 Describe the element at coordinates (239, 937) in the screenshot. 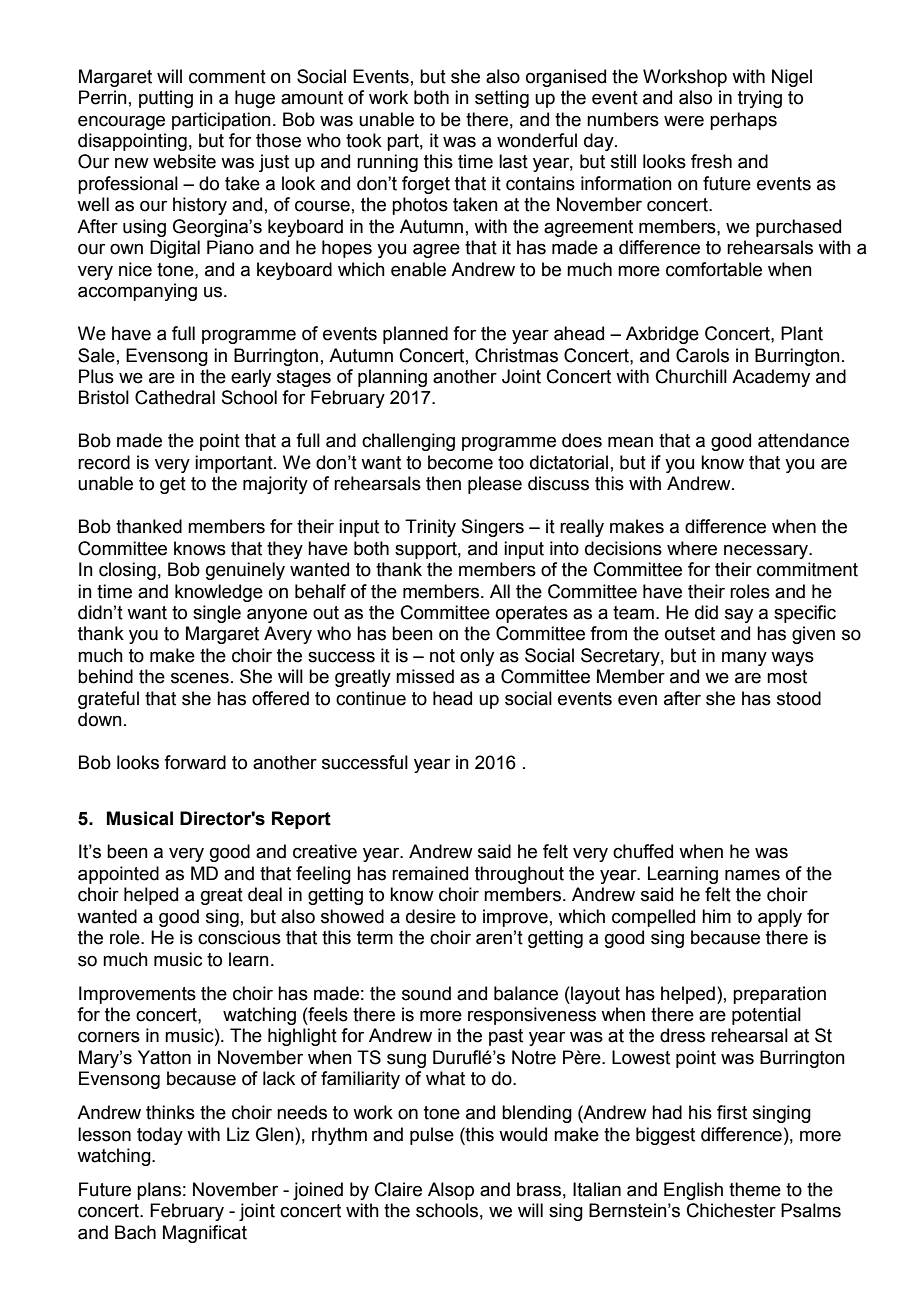

I see `conscious` at that location.
